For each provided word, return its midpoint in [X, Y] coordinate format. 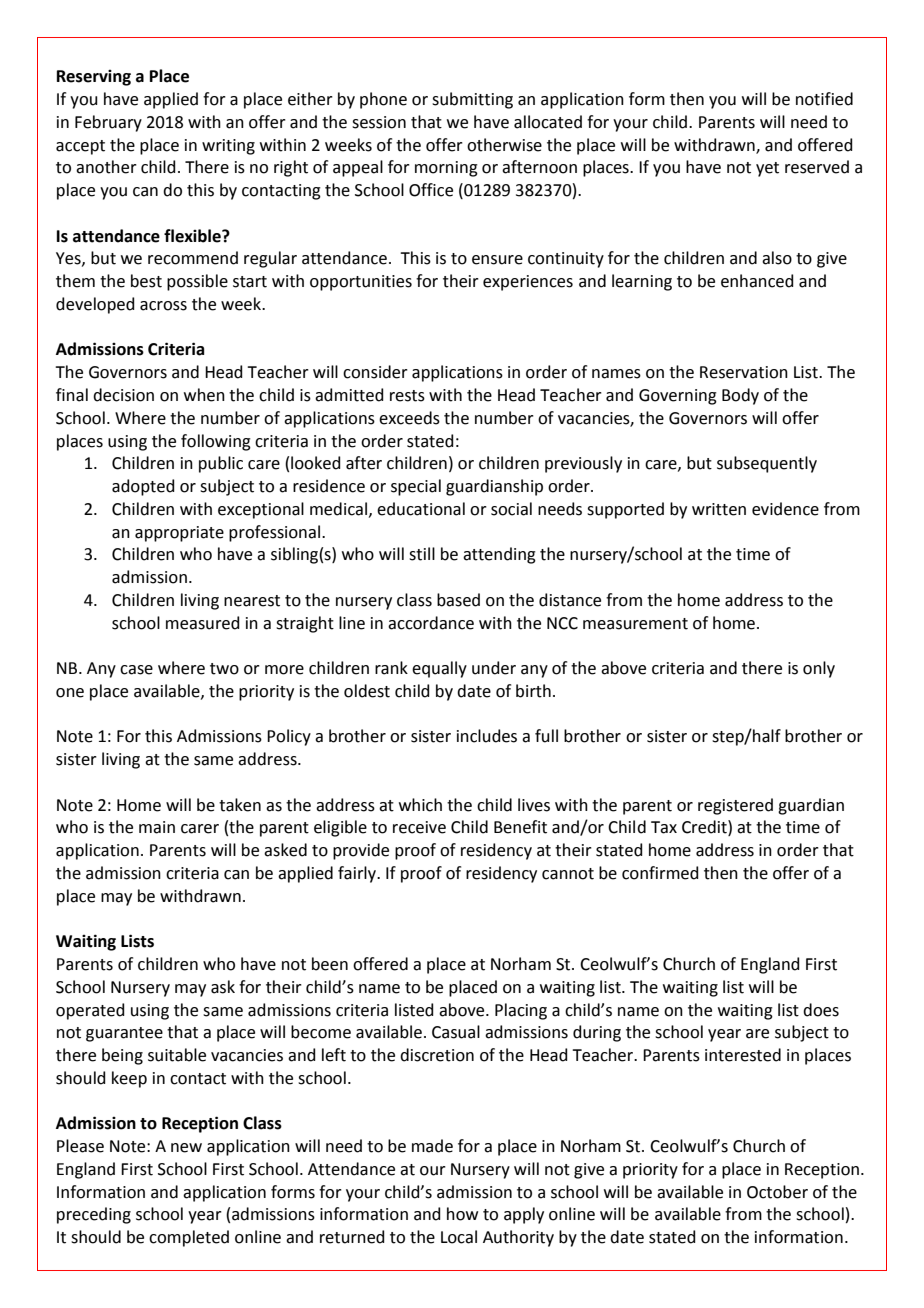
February [108, 123]
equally [439, 669]
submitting [472, 100]
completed [189, 1238]
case [136, 670]
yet [767, 169]
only [819, 669]
